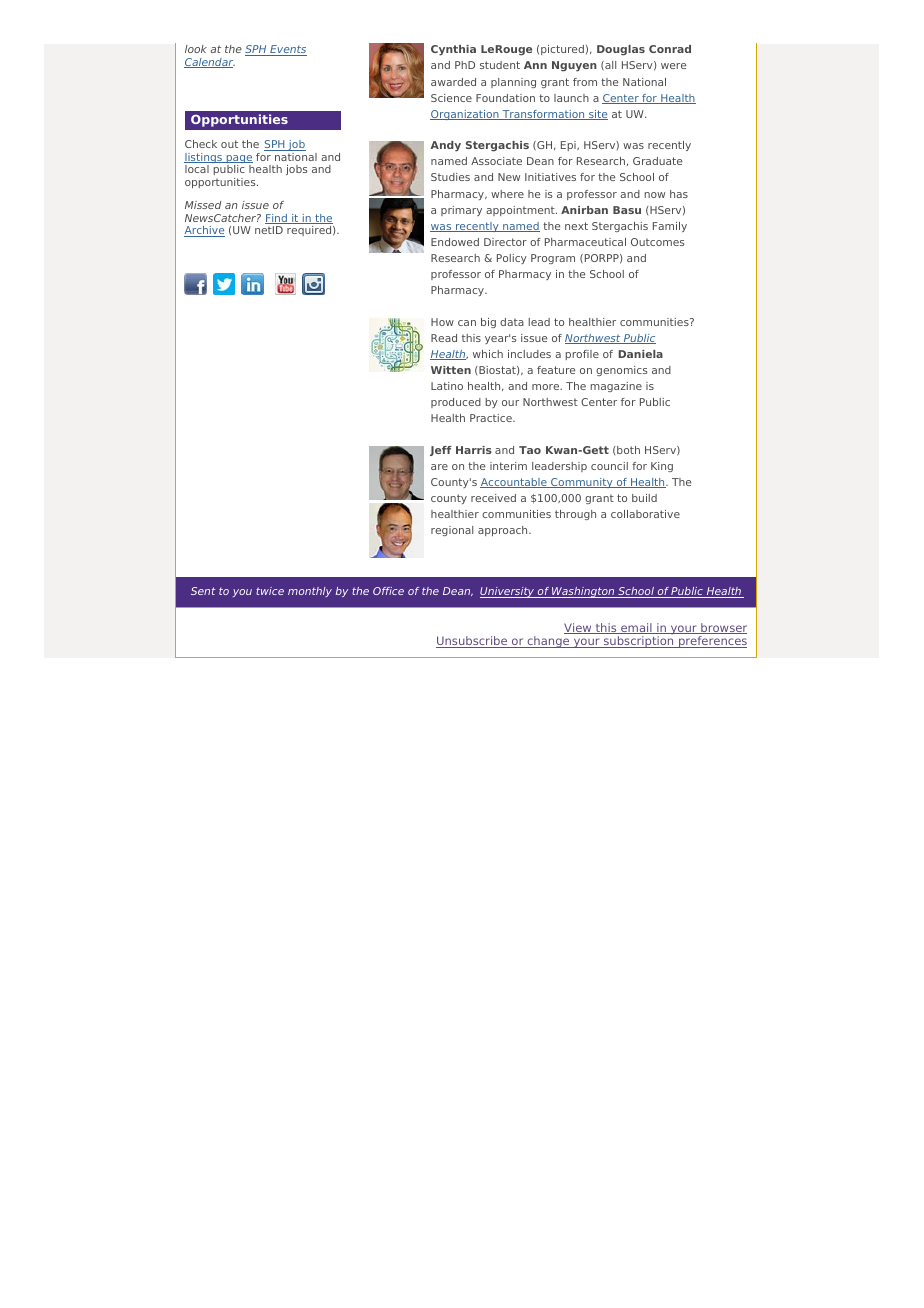 Image resolution: width=924 pixels, height=1308 pixels. I want to click on primary, so click(461, 211).
